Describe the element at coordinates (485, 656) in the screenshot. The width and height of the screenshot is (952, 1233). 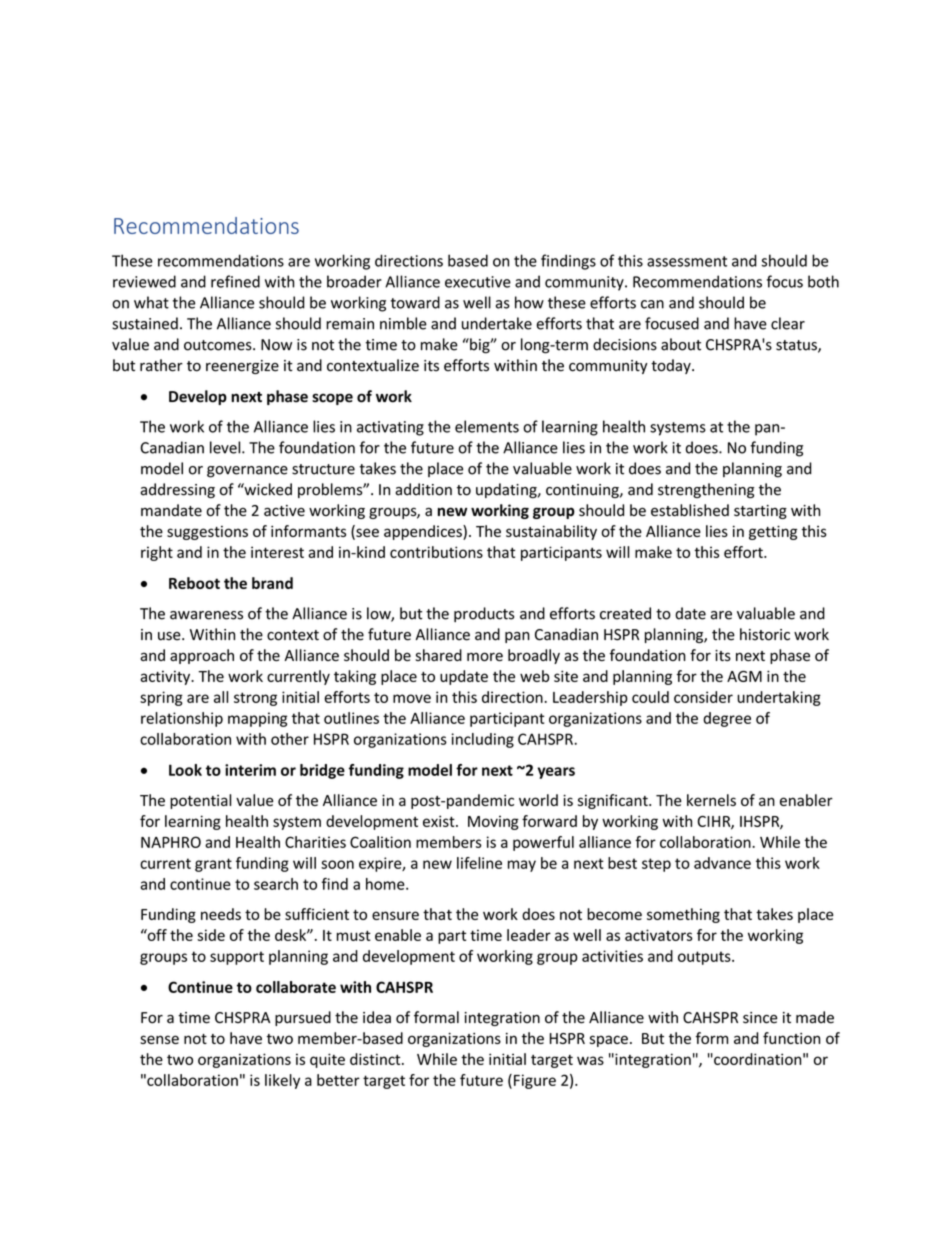
I see `more` at that location.
